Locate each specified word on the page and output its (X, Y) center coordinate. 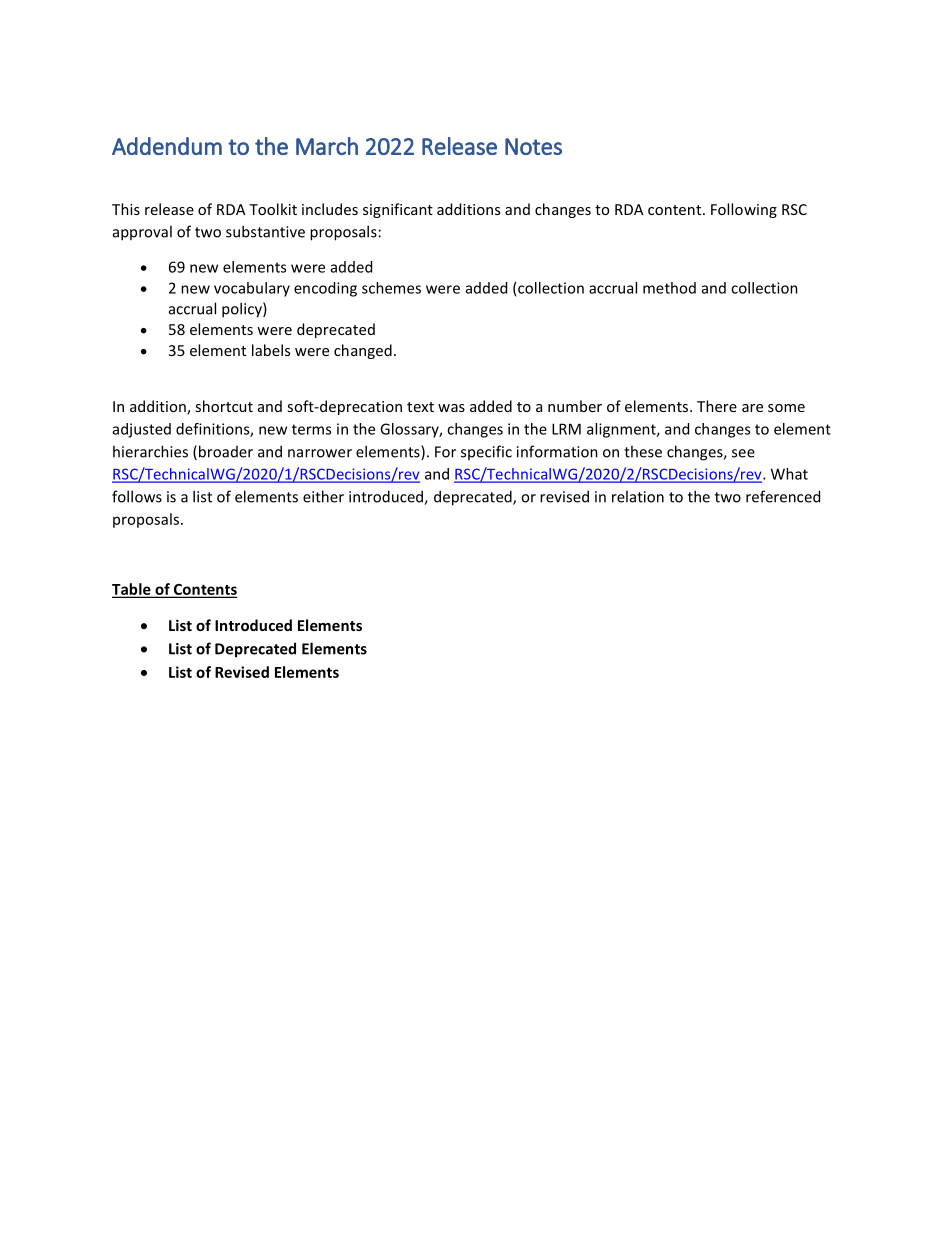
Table (132, 590)
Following (744, 210)
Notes (533, 146)
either (323, 496)
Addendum (167, 146)
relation (638, 496)
